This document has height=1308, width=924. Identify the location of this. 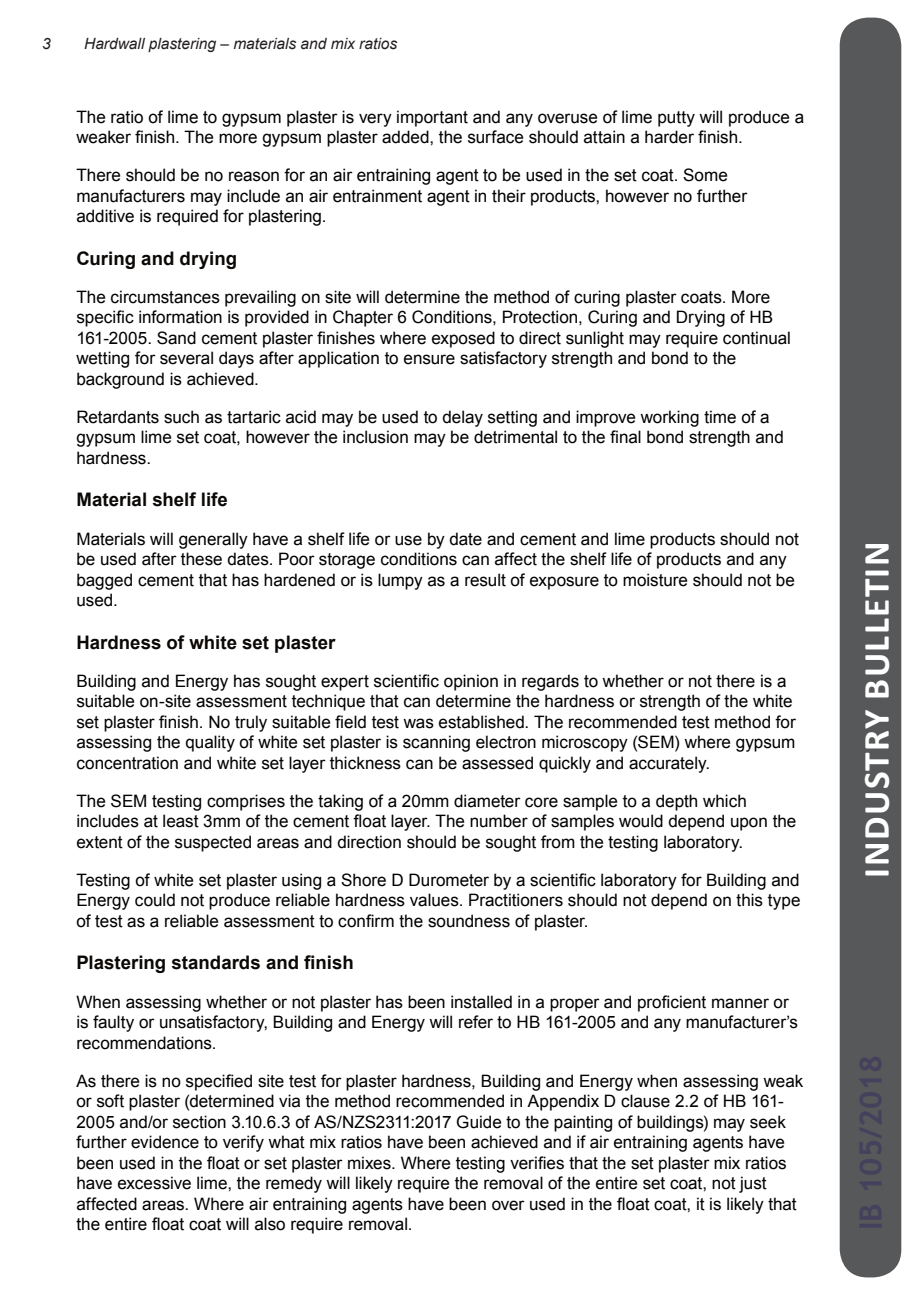
(749, 900).
